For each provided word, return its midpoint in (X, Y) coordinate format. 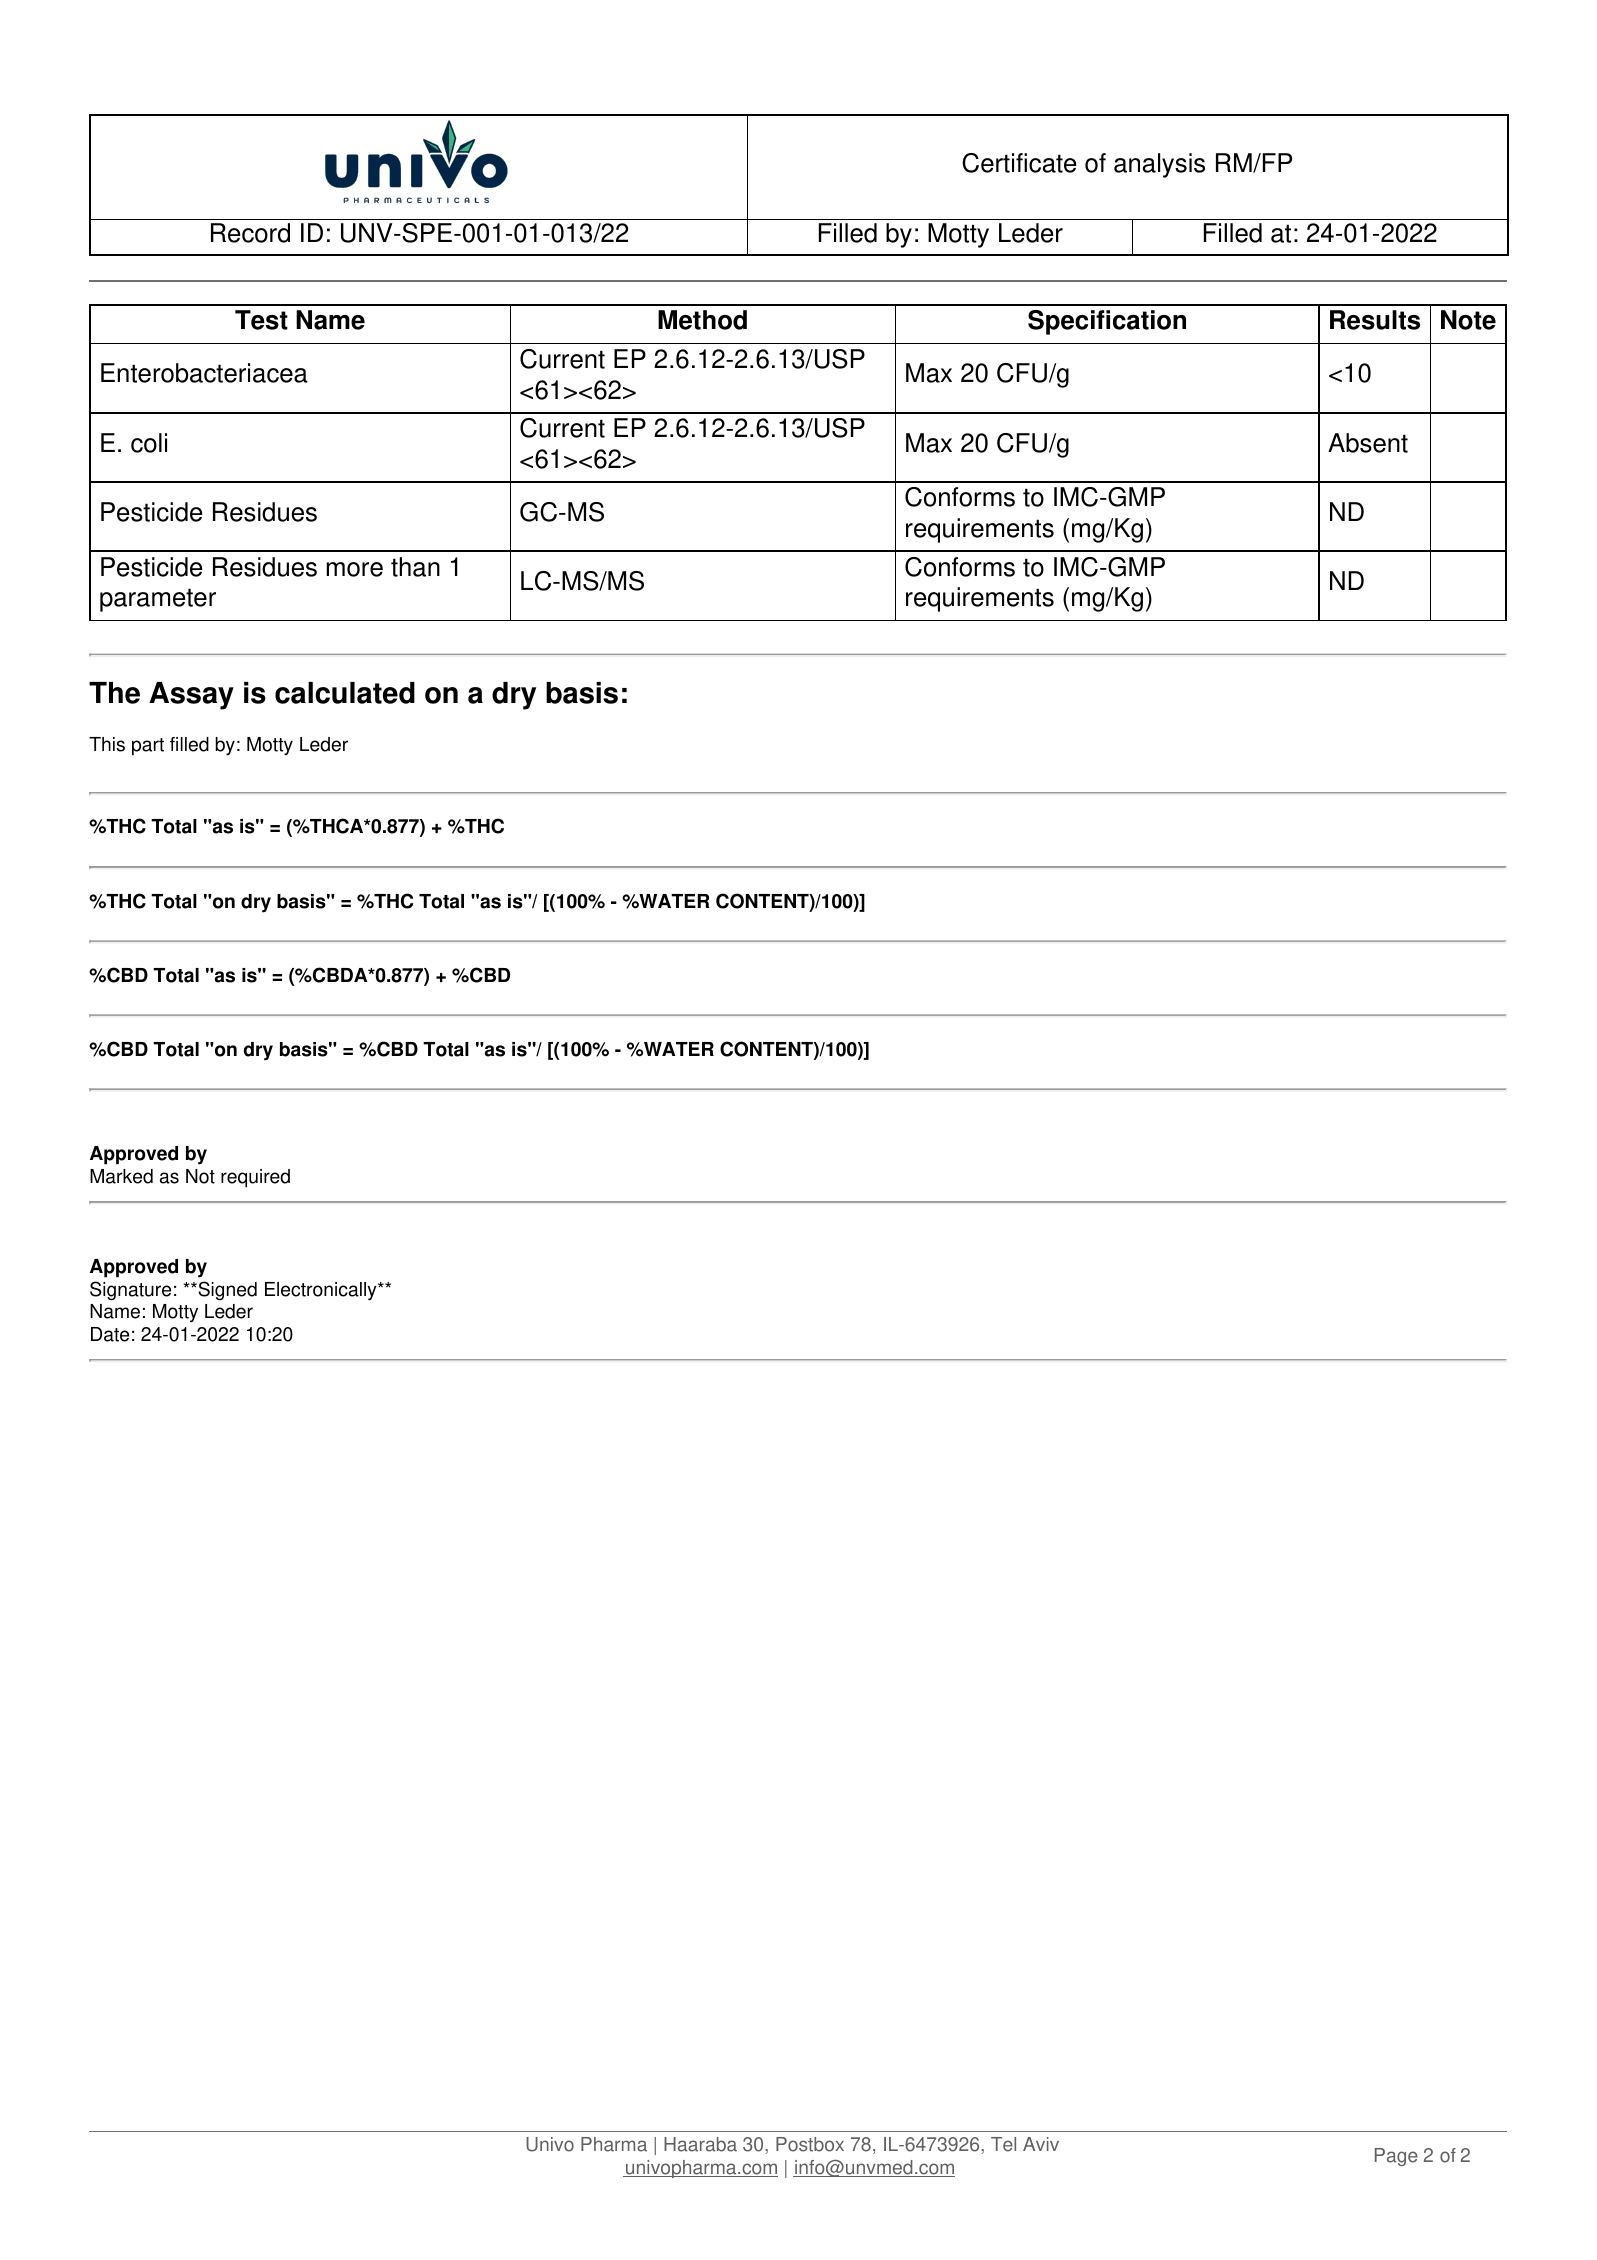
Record (250, 233)
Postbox (810, 2144)
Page (1396, 2157)
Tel (1003, 2144)
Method (702, 320)
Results (1375, 320)
